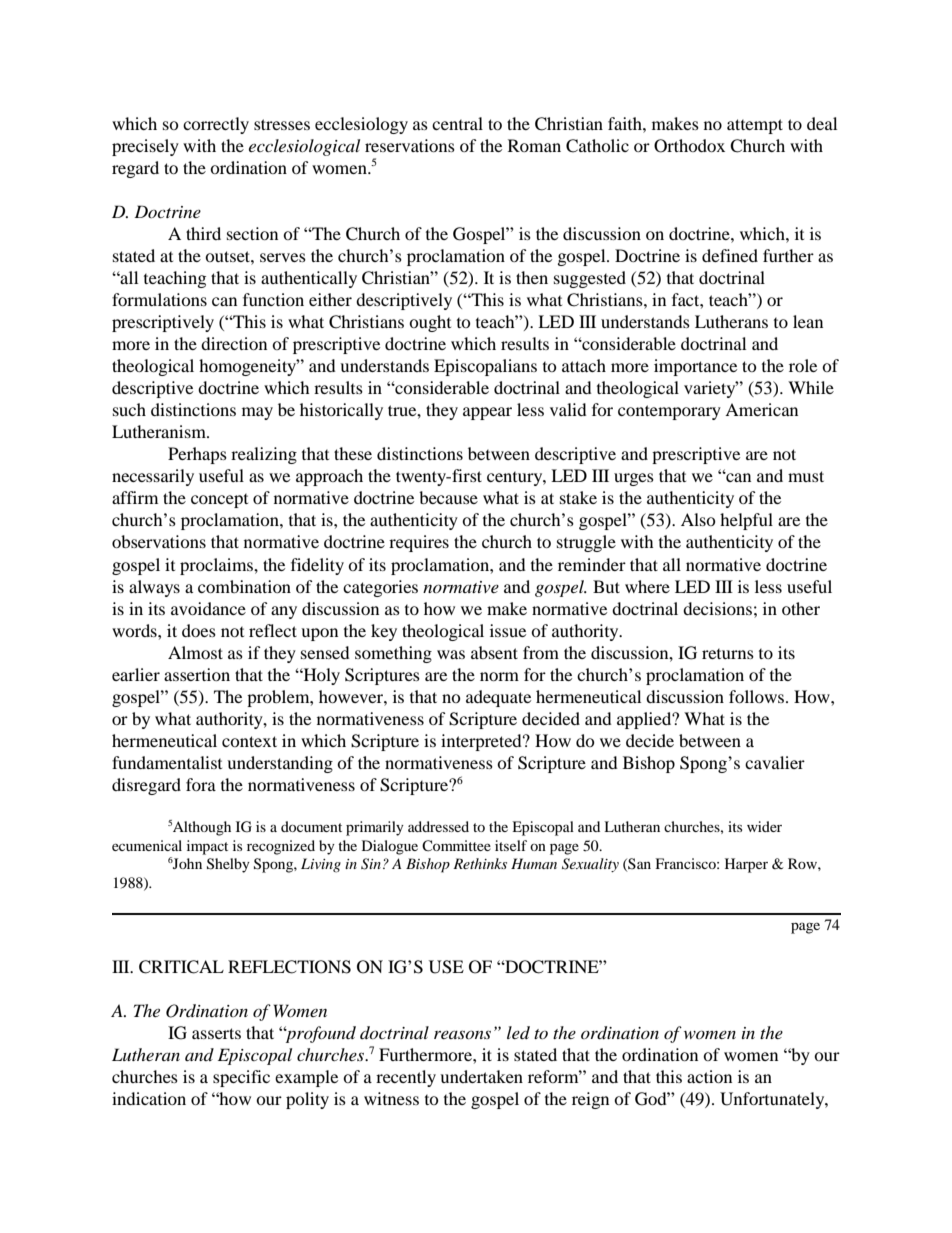 The width and height of the page is (952, 1233). Describe the element at coordinates (755, 126) in the page. I see `attempt` at that location.
